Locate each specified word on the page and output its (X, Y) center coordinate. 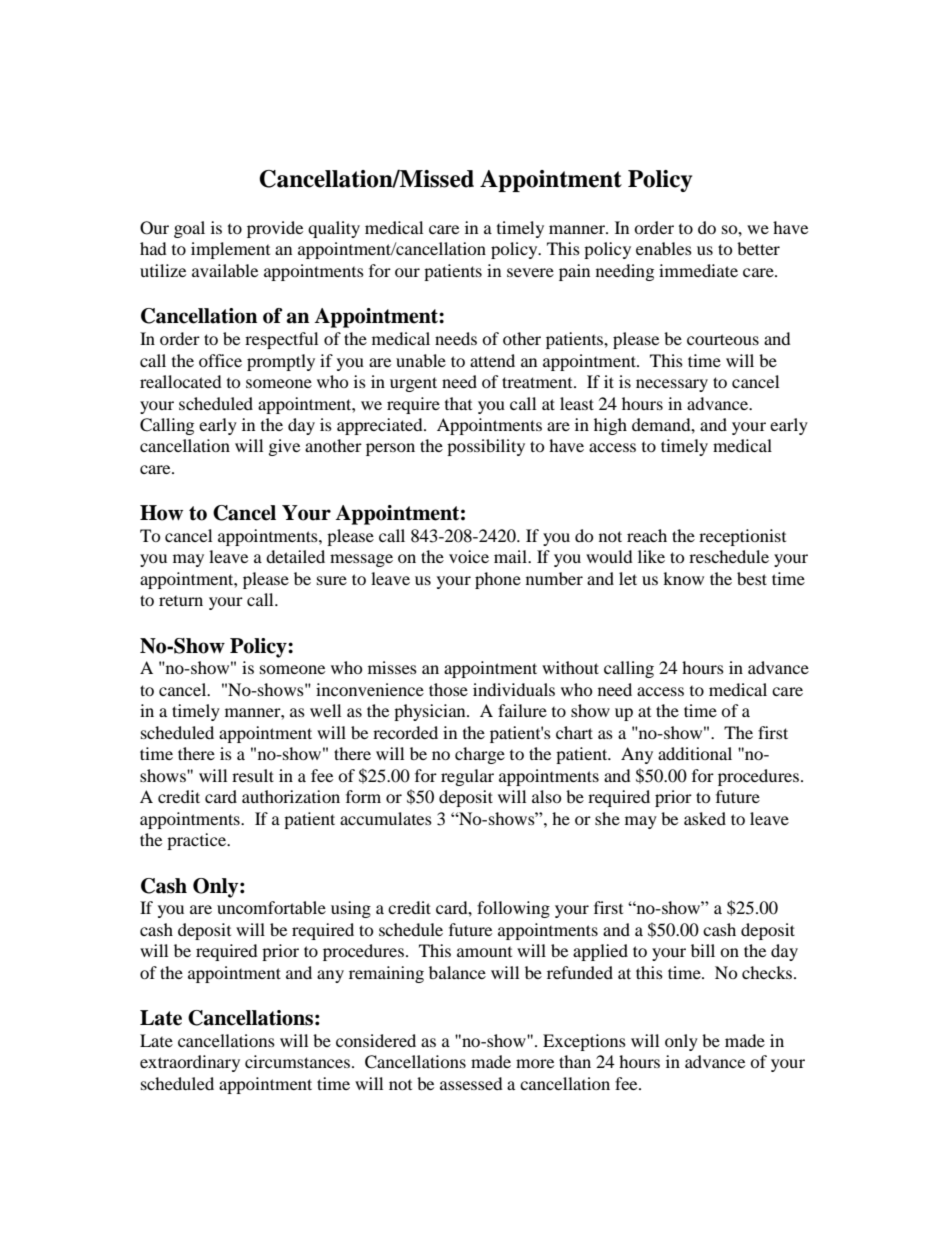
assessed (471, 1083)
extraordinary (190, 1063)
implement (230, 250)
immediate (698, 270)
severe (530, 272)
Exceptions (584, 1042)
